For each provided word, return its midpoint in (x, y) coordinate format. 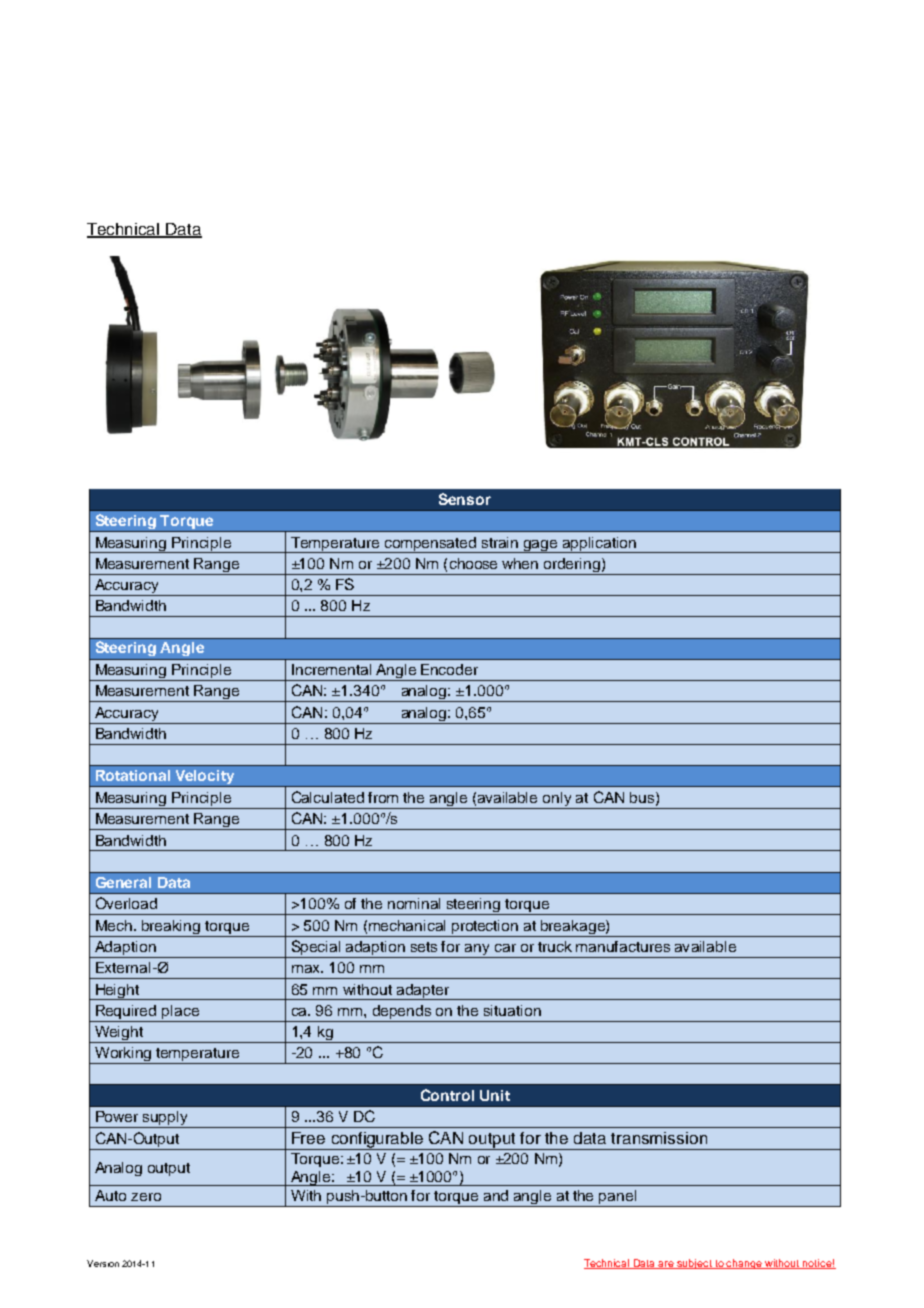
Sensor (465, 499)
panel (618, 1198)
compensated (430, 545)
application (600, 545)
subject (695, 1264)
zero (146, 1197)
